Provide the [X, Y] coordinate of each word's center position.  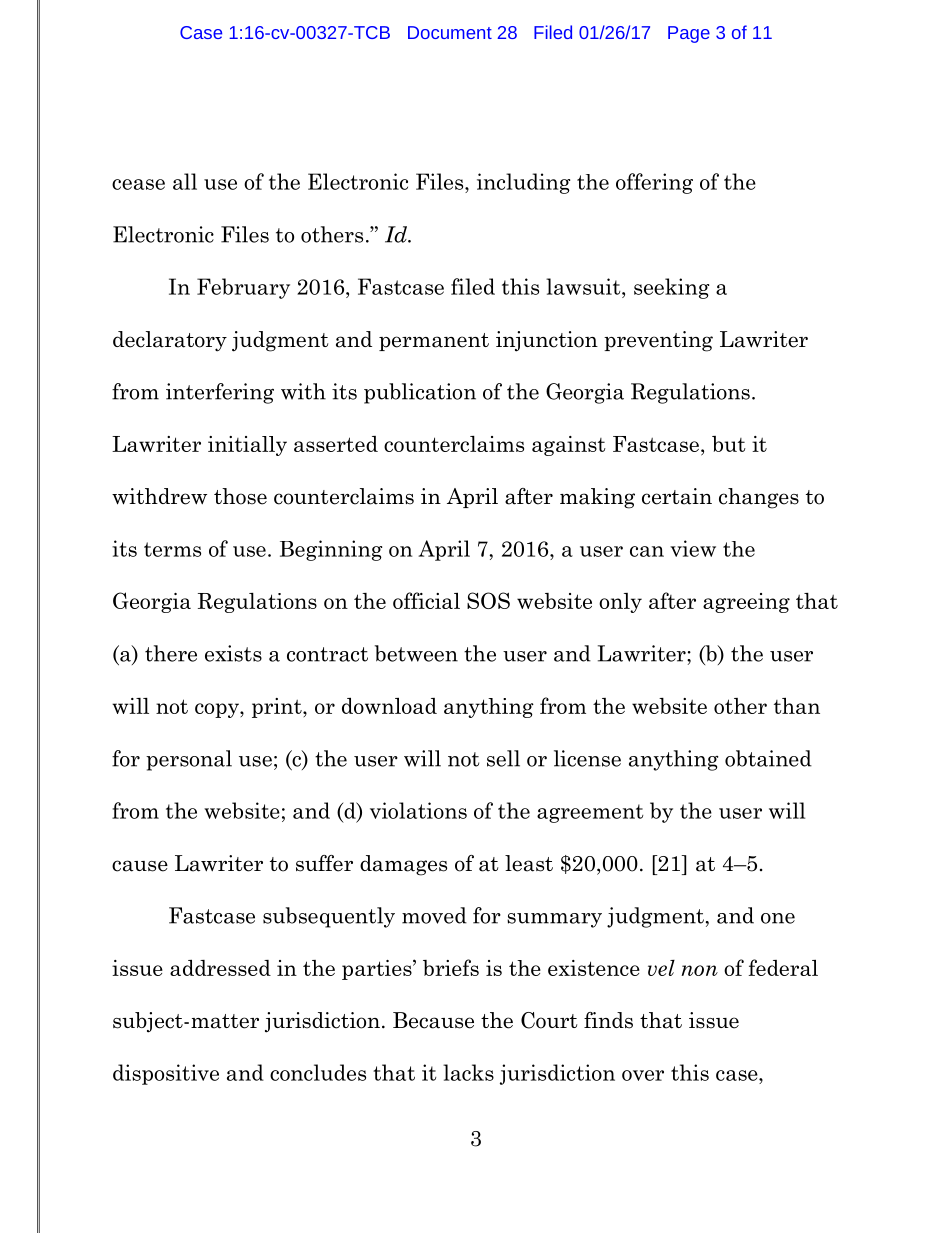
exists [233, 653]
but [729, 444]
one [778, 918]
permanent [434, 342]
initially [247, 446]
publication [420, 393]
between [416, 653]
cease [138, 184]
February [243, 288]
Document [450, 32]
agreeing [746, 603]
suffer [324, 863]
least [529, 863]
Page [689, 34]
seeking [671, 288]
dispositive [166, 1074]
